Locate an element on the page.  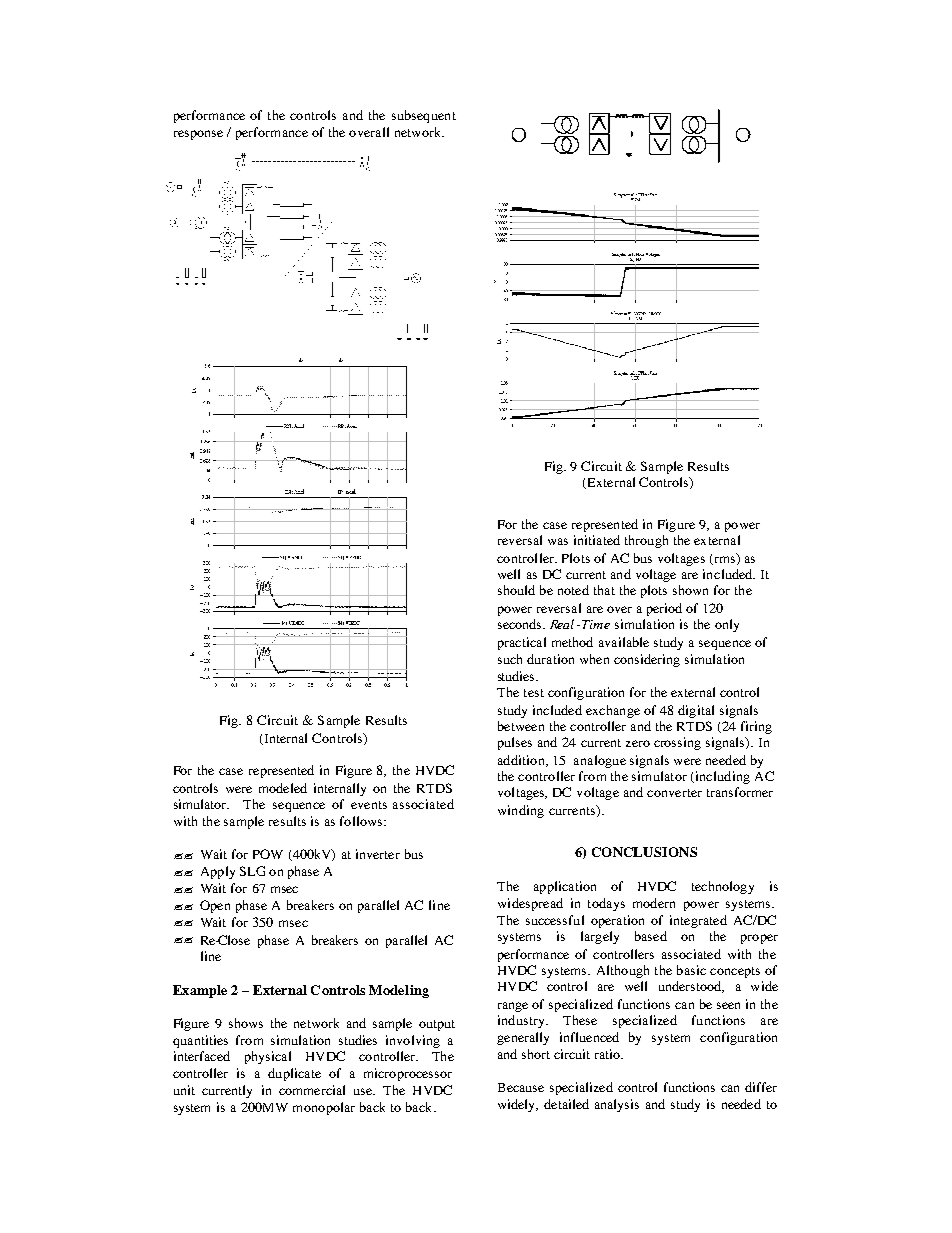
Because is located at coordinates (521, 1087).
